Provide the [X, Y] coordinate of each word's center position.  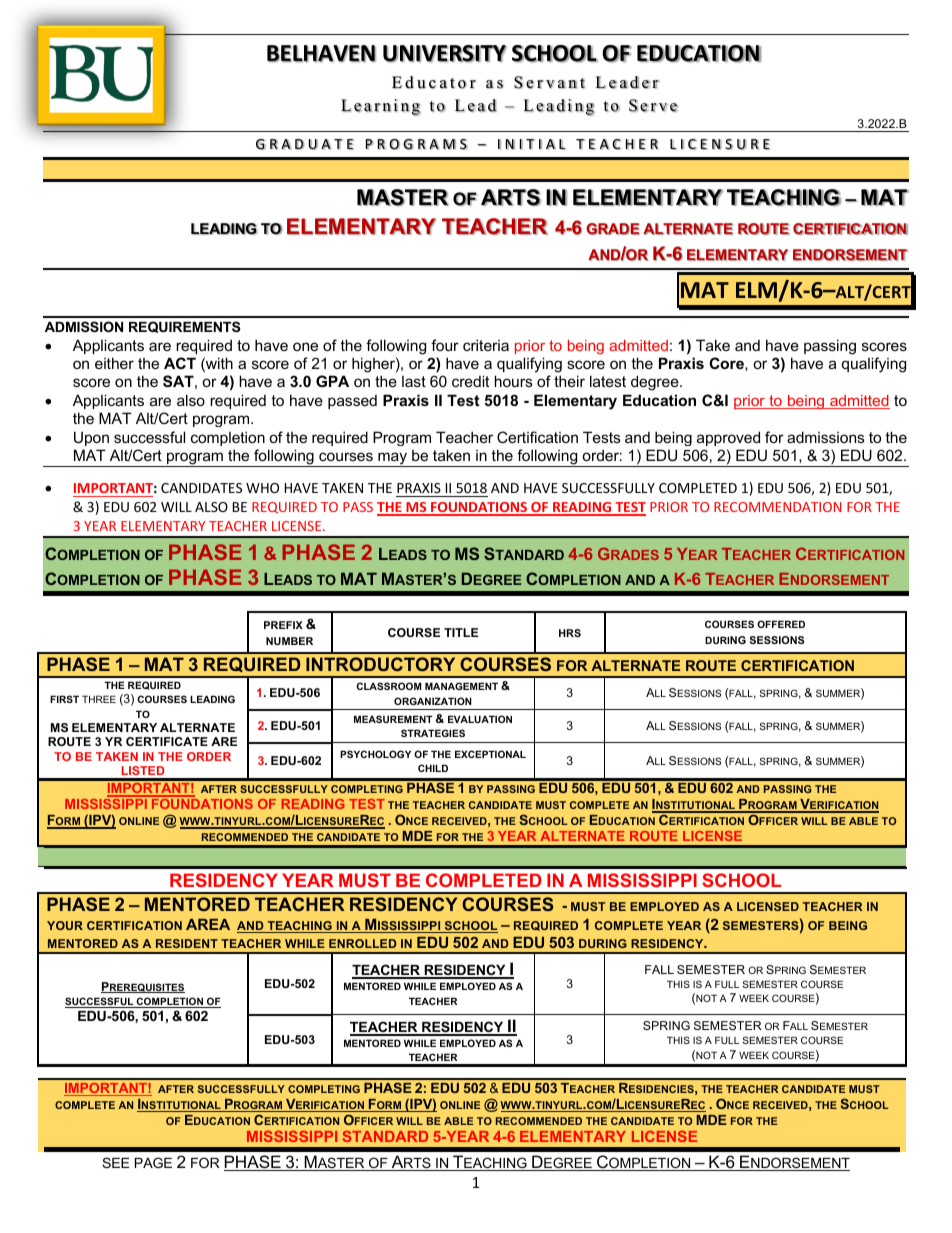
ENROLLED [363, 943]
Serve [653, 105]
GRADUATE [305, 144]
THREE [99, 699]
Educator [434, 82]
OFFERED [781, 624]
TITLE [461, 632]
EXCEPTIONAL [490, 754]
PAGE [153, 1162]
